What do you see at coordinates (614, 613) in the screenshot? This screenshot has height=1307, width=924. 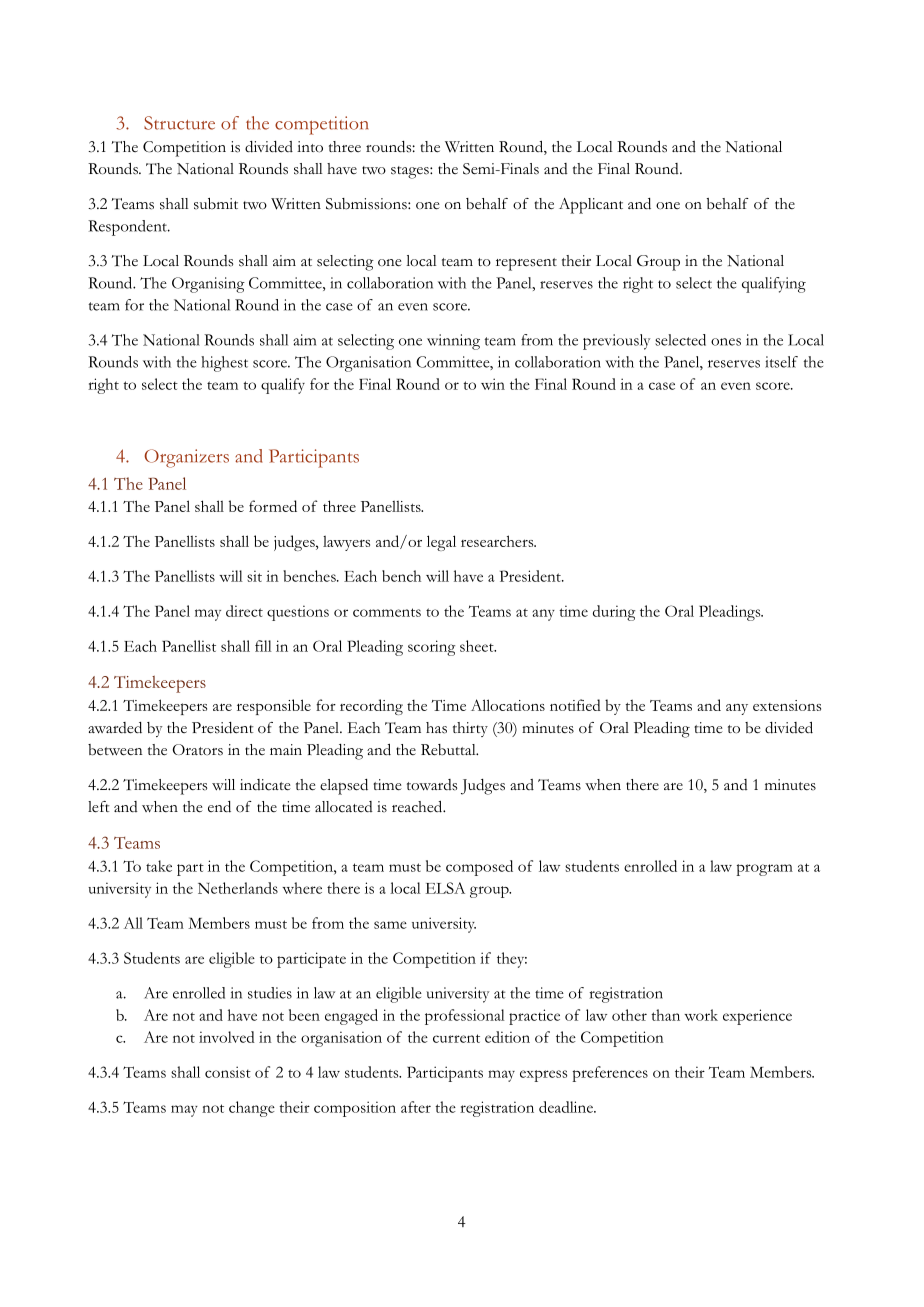 I see `during` at bounding box center [614, 613].
